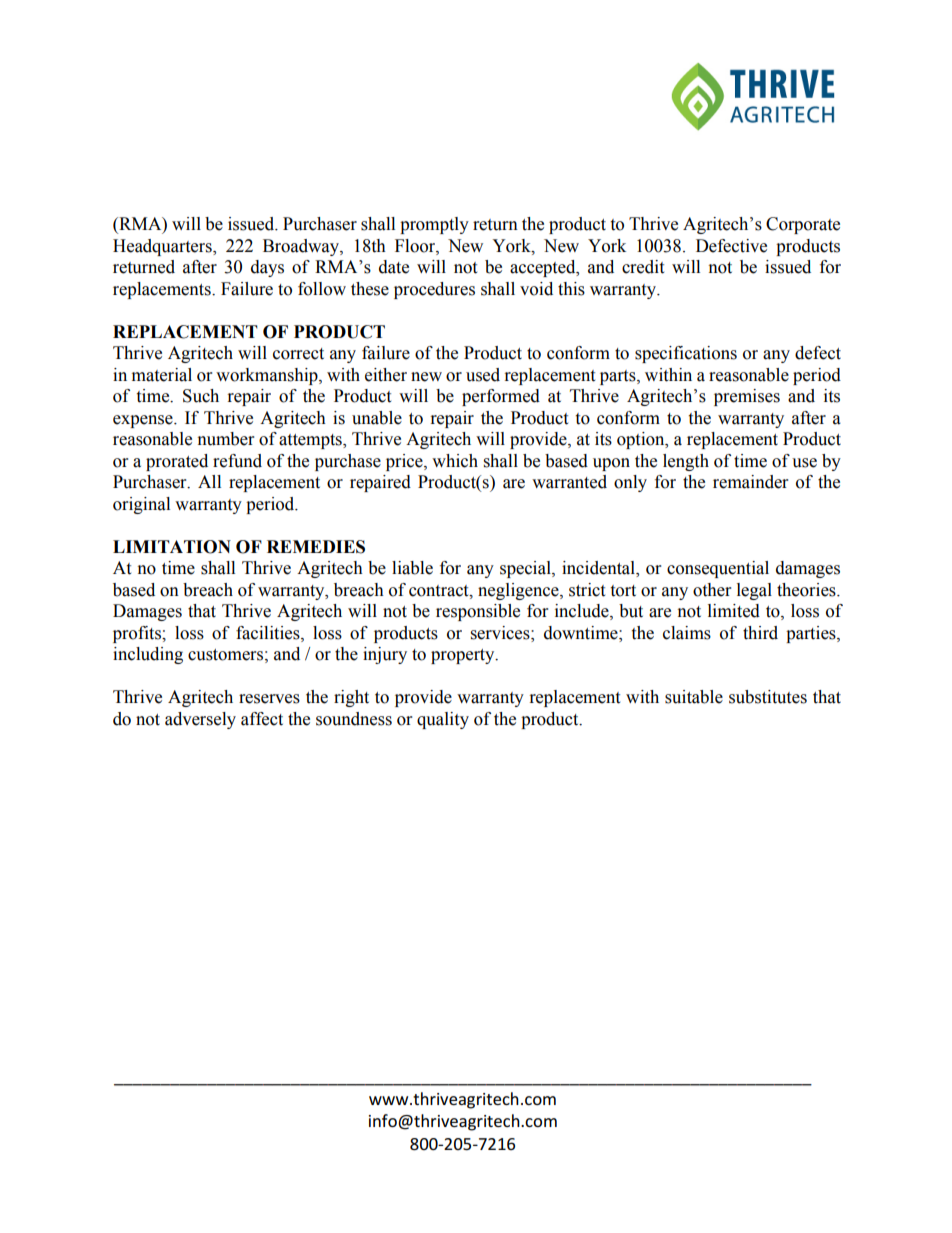 The width and height of the screenshot is (952, 1233). What do you see at coordinates (803, 225) in the screenshot?
I see `Corporate` at bounding box center [803, 225].
